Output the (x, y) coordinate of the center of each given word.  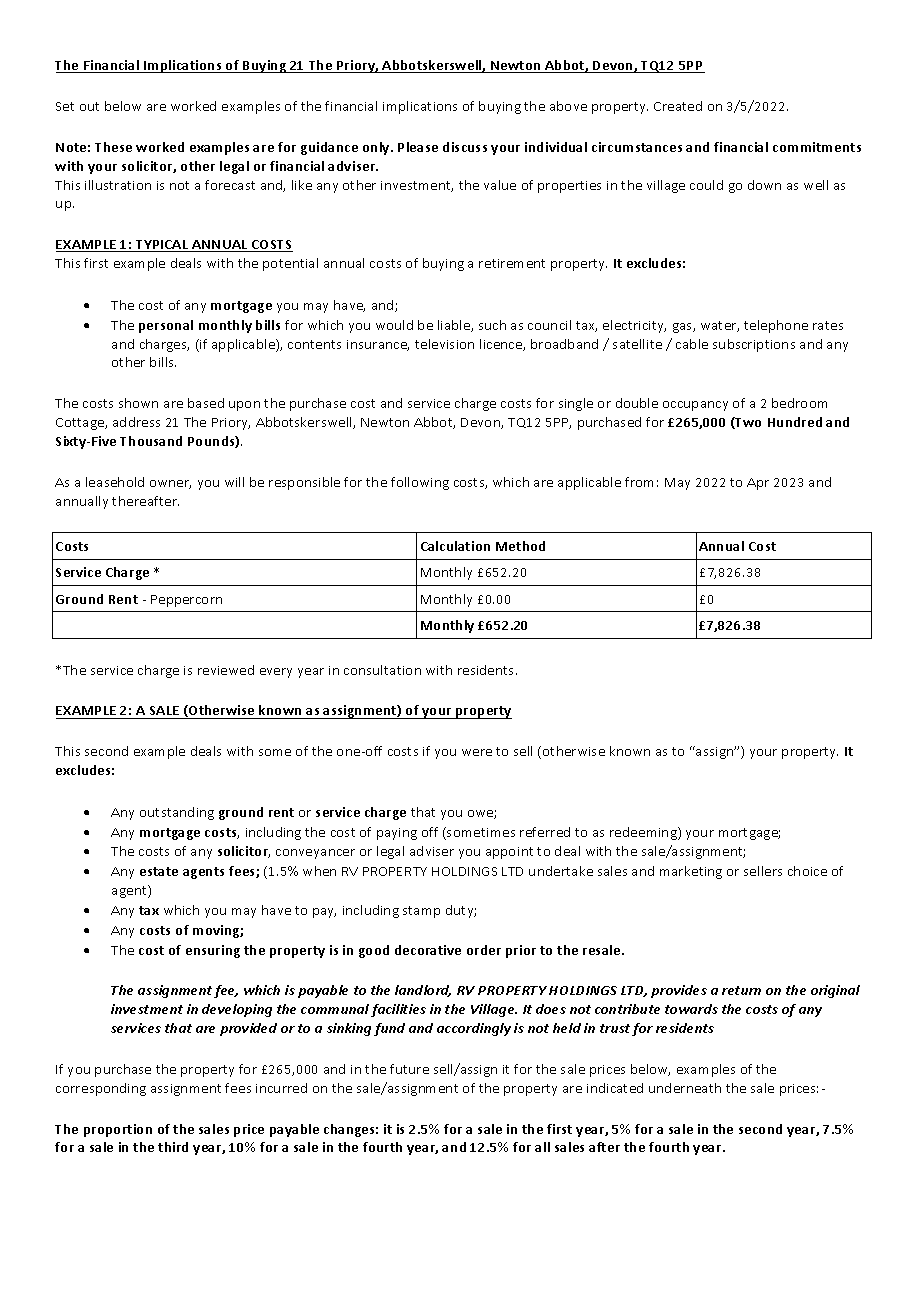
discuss (465, 147)
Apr (758, 484)
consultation (382, 670)
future (409, 1069)
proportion (118, 1130)
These (113, 147)
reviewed (226, 670)
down (764, 185)
